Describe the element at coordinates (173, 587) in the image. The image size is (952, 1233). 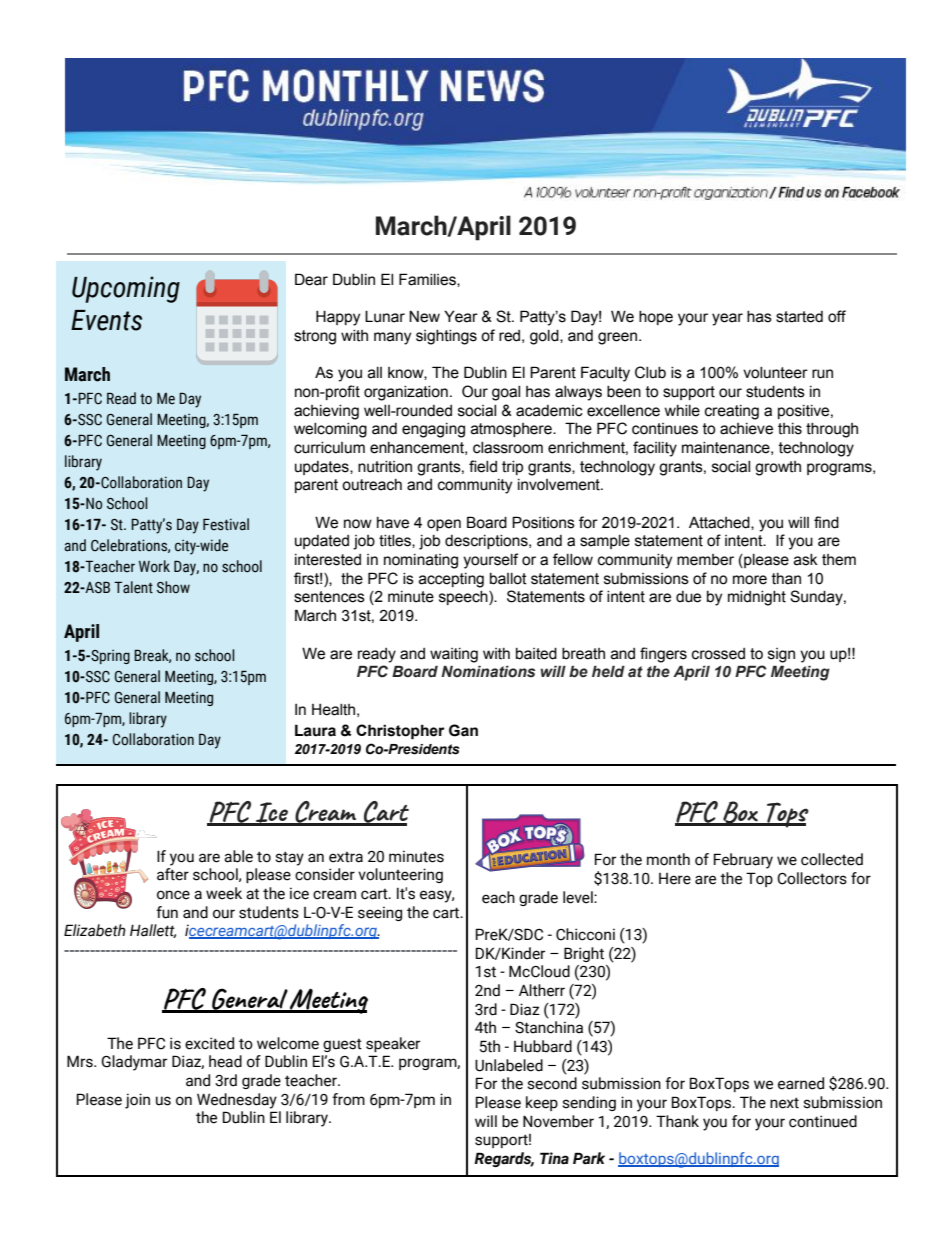
I see `Show` at that location.
